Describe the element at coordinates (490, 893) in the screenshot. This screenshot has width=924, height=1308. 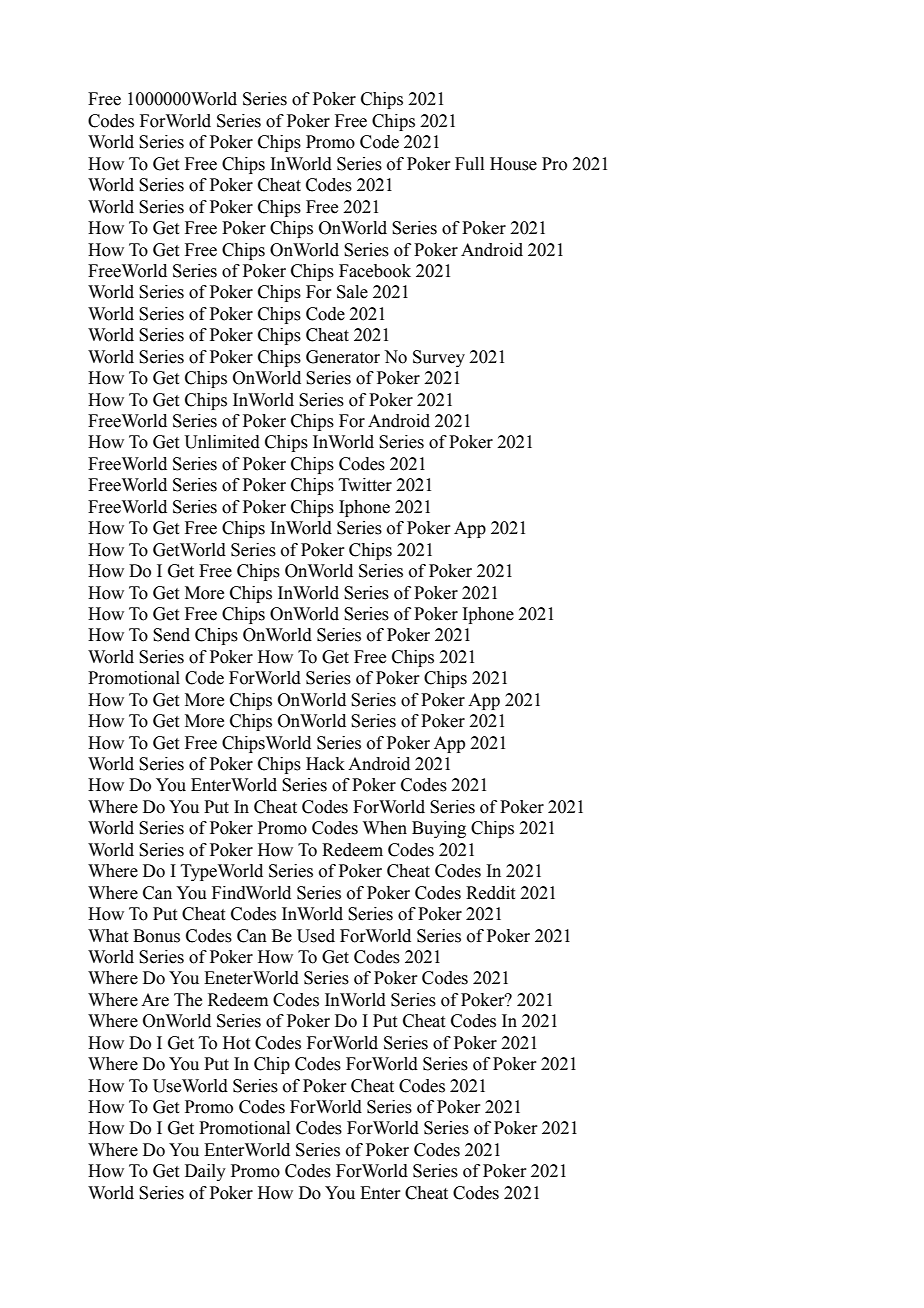
I see `Reddit` at that location.
